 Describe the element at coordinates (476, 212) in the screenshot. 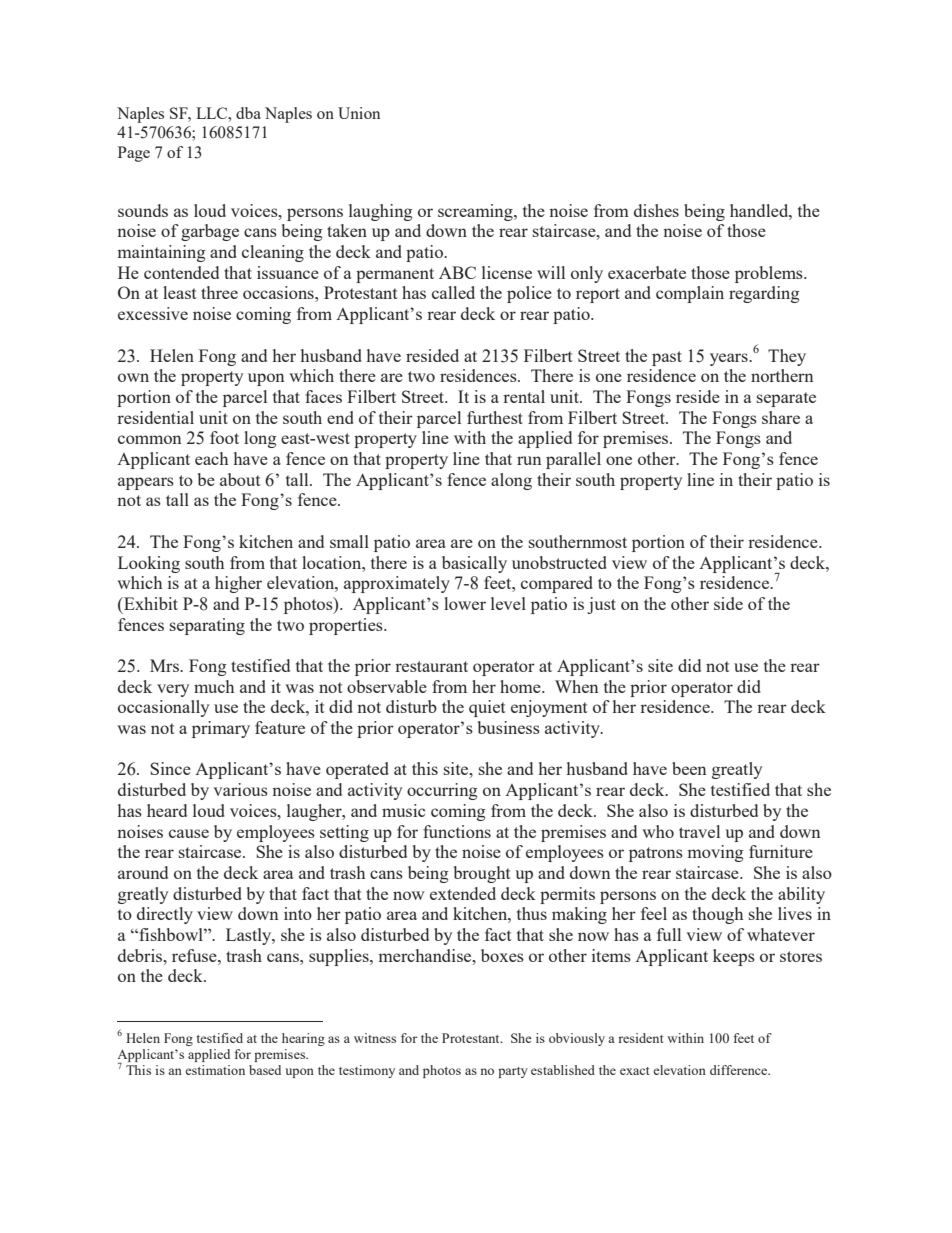

I see `screaming` at that location.
